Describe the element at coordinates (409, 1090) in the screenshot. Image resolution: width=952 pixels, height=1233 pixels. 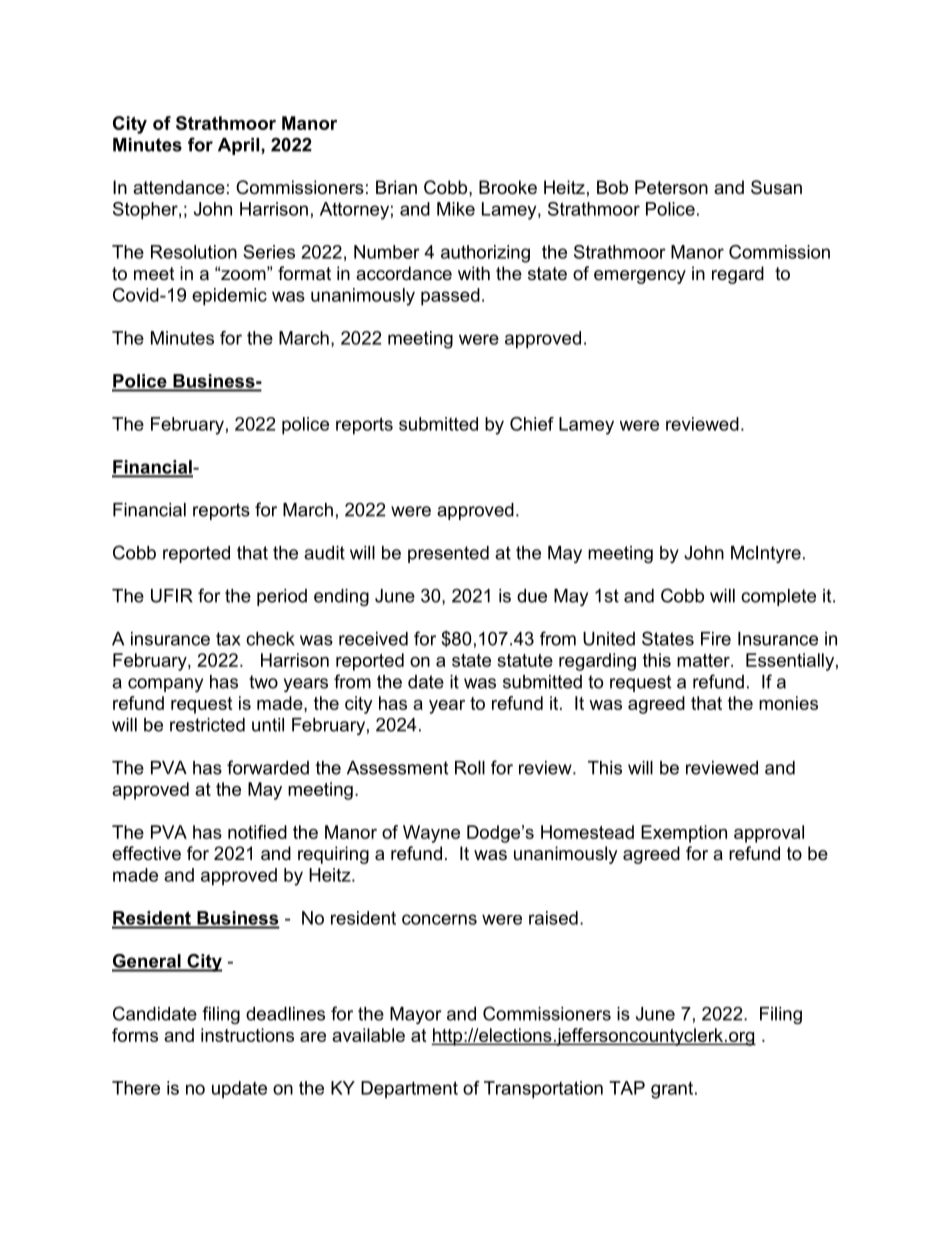
I see `Department` at that location.
